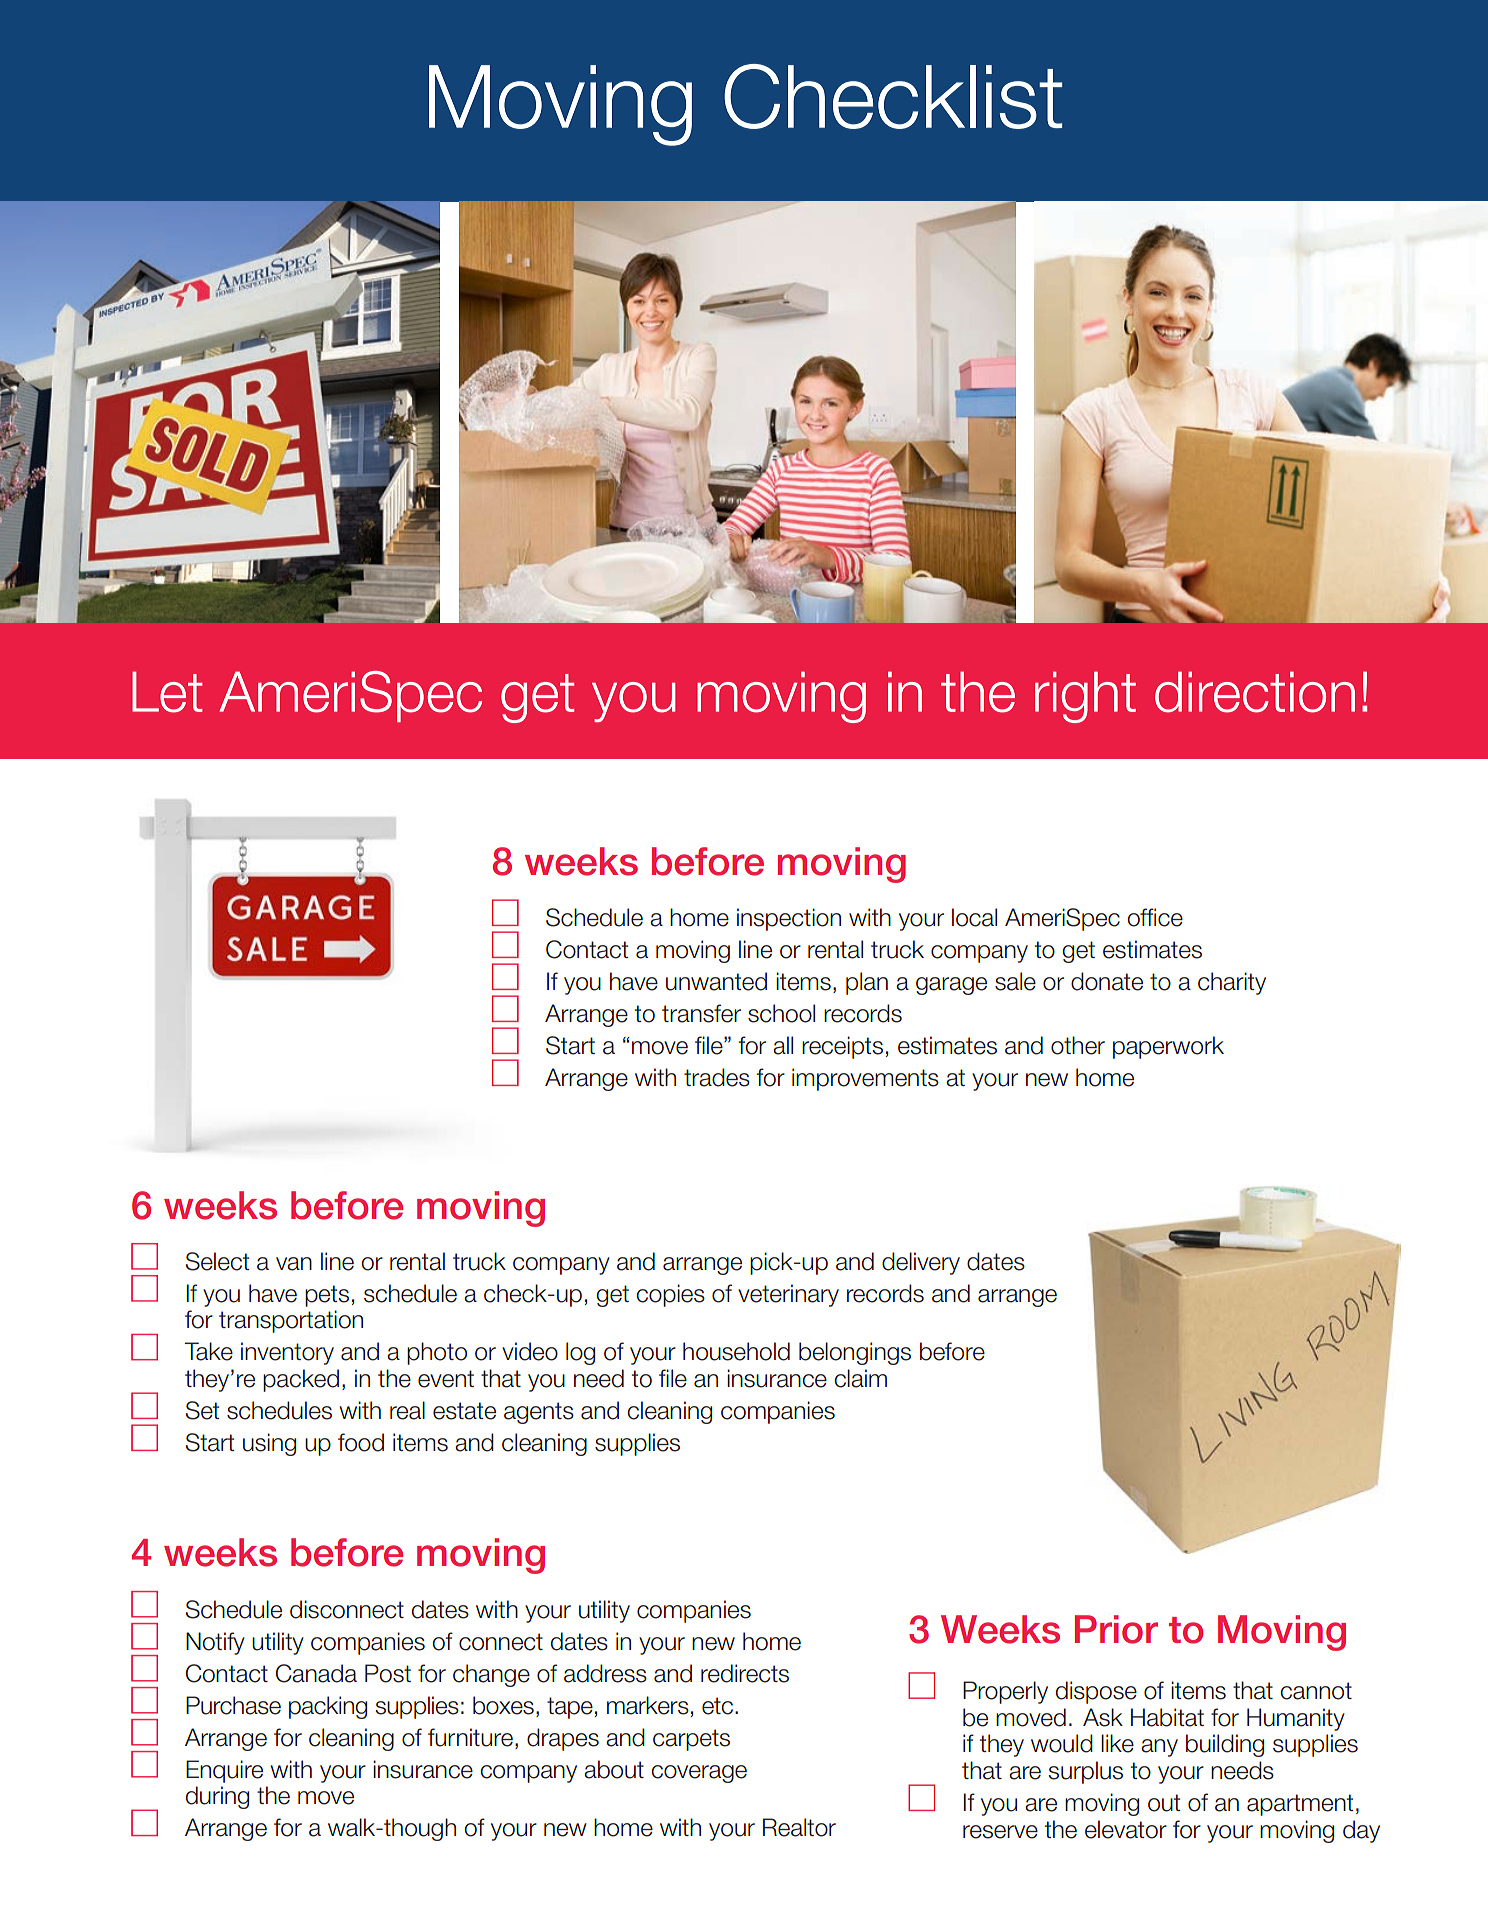  I want to click on using, so click(269, 1444).
